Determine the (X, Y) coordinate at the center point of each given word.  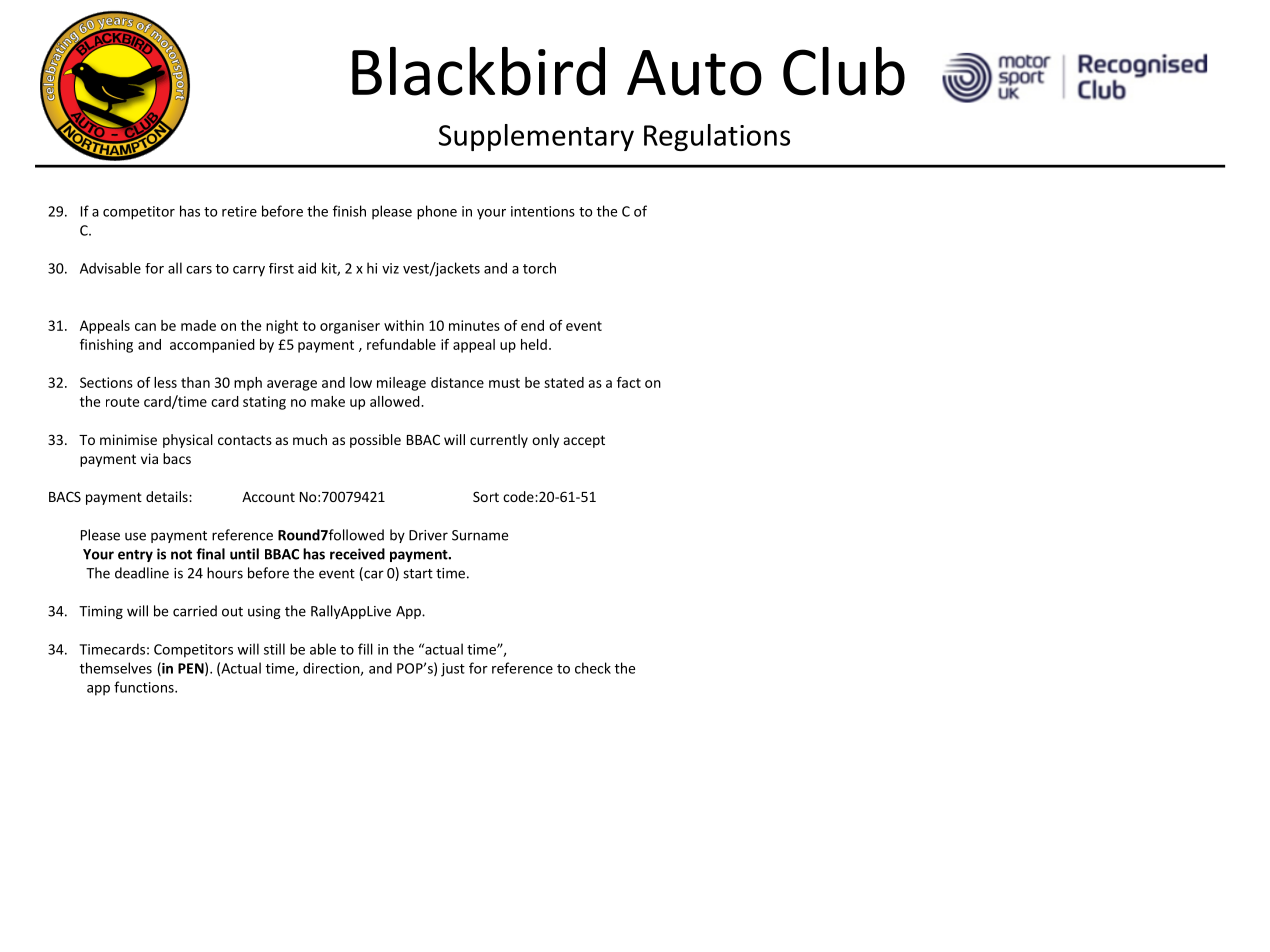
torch (539, 268)
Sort (486, 496)
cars (199, 270)
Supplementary (536, 137)
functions (145, 687)
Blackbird (478, 71)
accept (584, 441)
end (532, 325)
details (168, 496)
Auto (694, 73)
